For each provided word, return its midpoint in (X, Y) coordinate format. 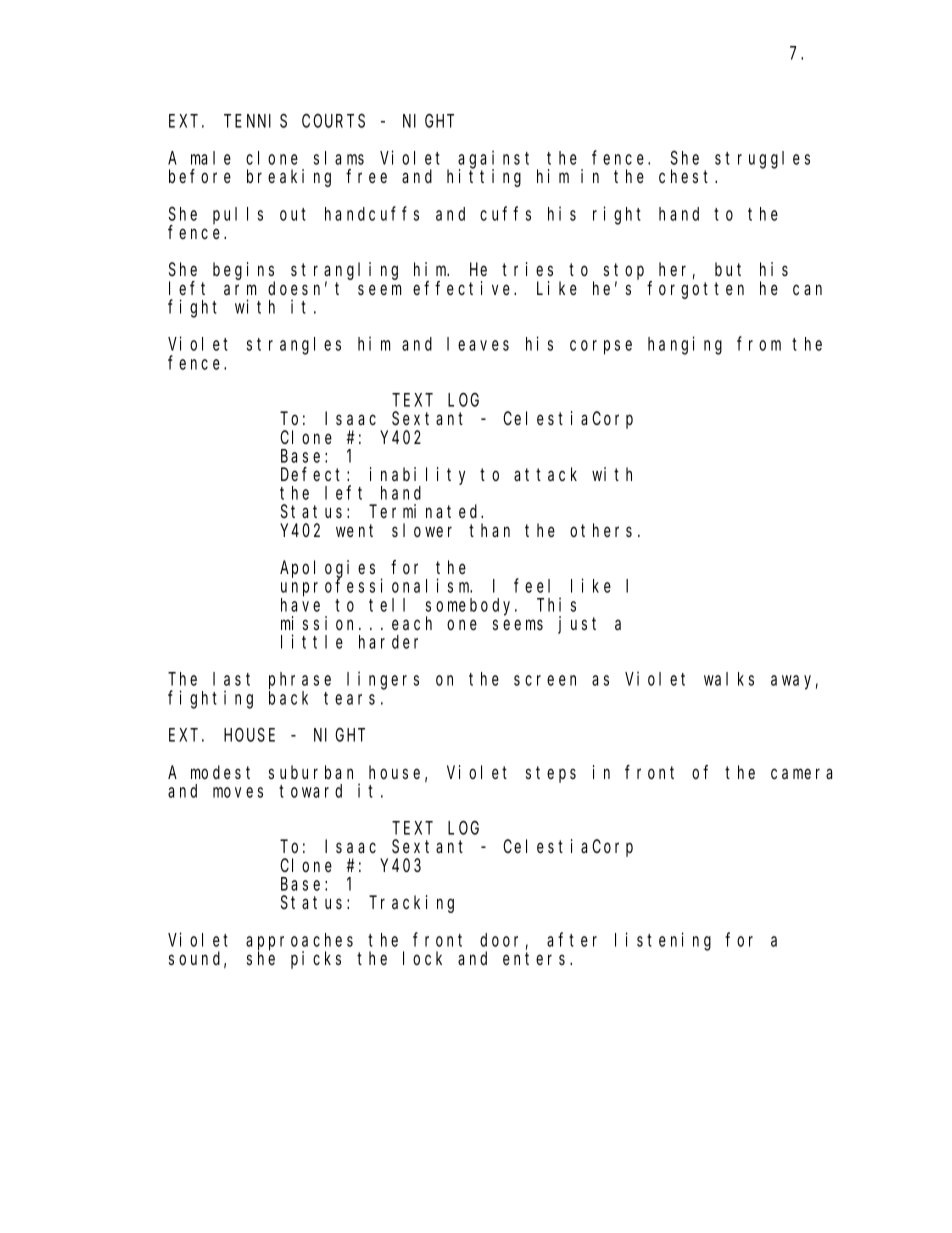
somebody (471, 607)
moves (238, 792)
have (300, 605)
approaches (299, 942)
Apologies (327, 570)
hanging (685, 345)
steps (551, 774)
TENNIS (255, 121)
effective (464, 288)
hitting (484, 178)
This (556, 604)
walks (729, 679)
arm (240, 289)
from (759, 344)
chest (687, 176)
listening (663, 941)
